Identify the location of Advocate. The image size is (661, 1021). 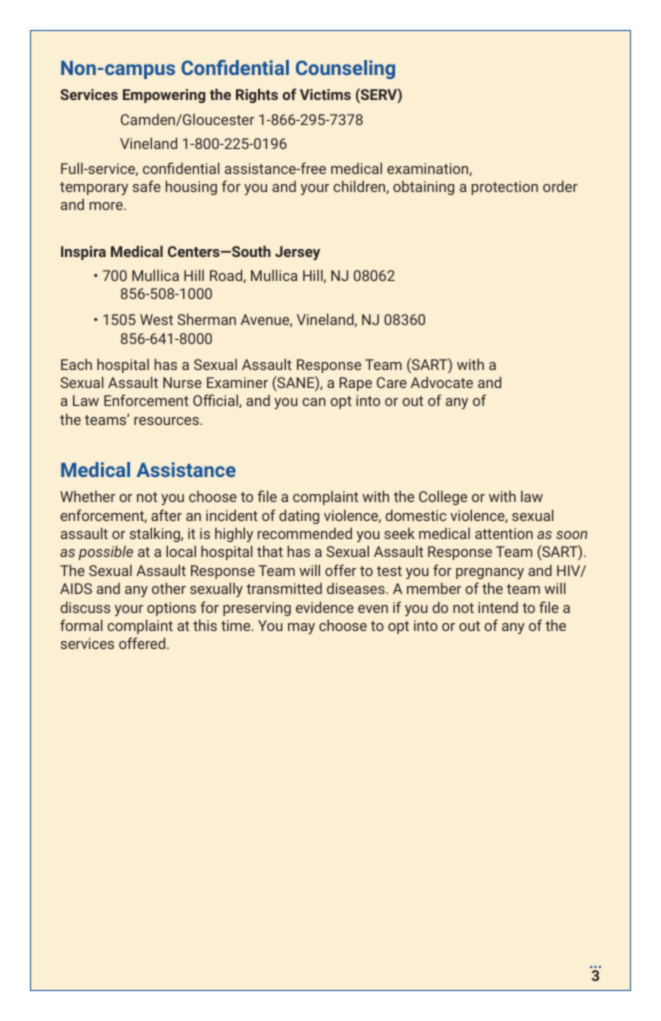
(442, 382).
